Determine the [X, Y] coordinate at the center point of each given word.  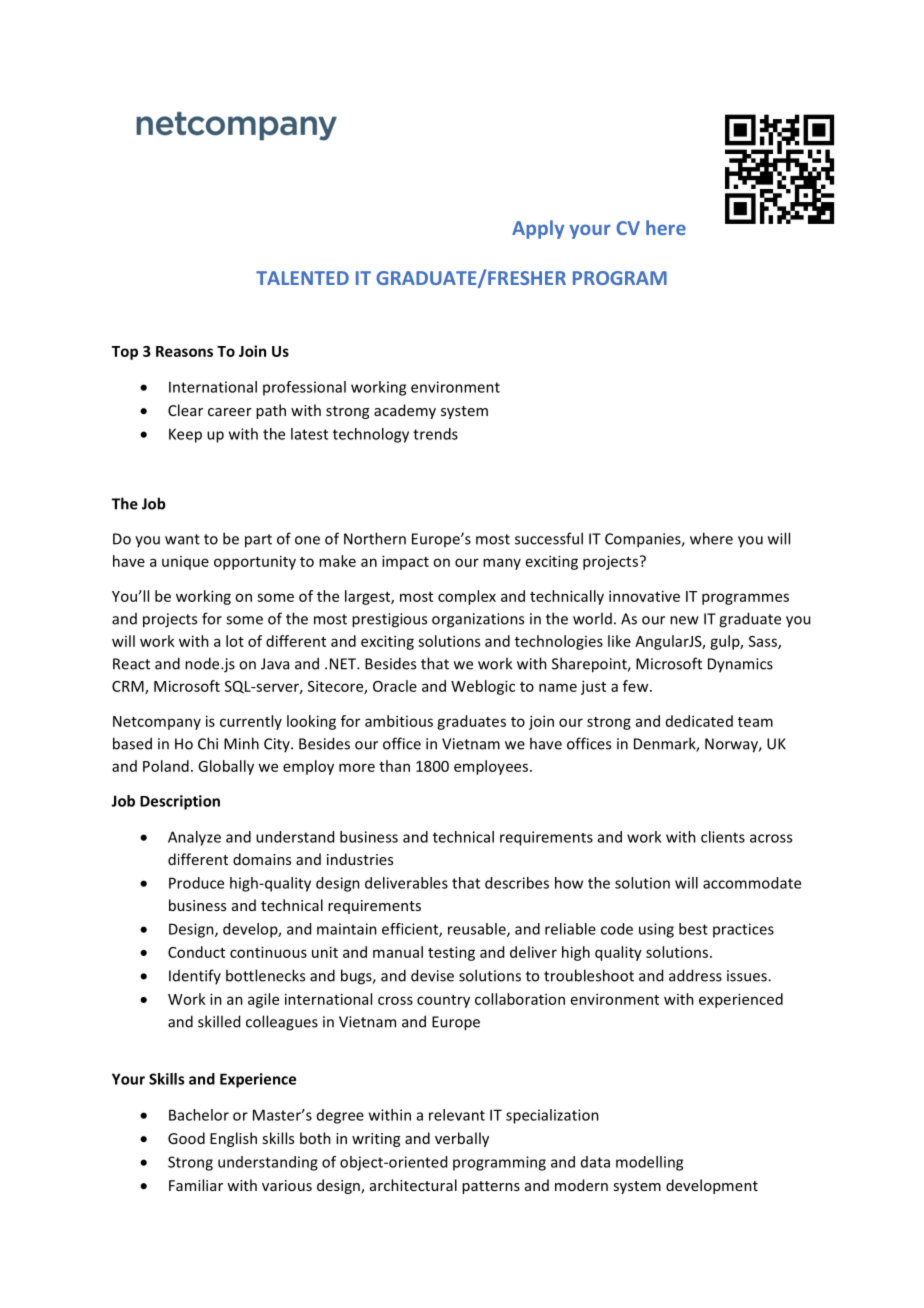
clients [723, 837]
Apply [538, 229]
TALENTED [302, 278]
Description [180, 802]
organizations [478, 620]
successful [549, 538]
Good [186, 1138]
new [684, 620]
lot [235, 641]
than [394, 766]
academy [405, 411]
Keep [185, 435]
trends [435, 434]
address [695, 975]
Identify [195, 976]
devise [432, 975]
